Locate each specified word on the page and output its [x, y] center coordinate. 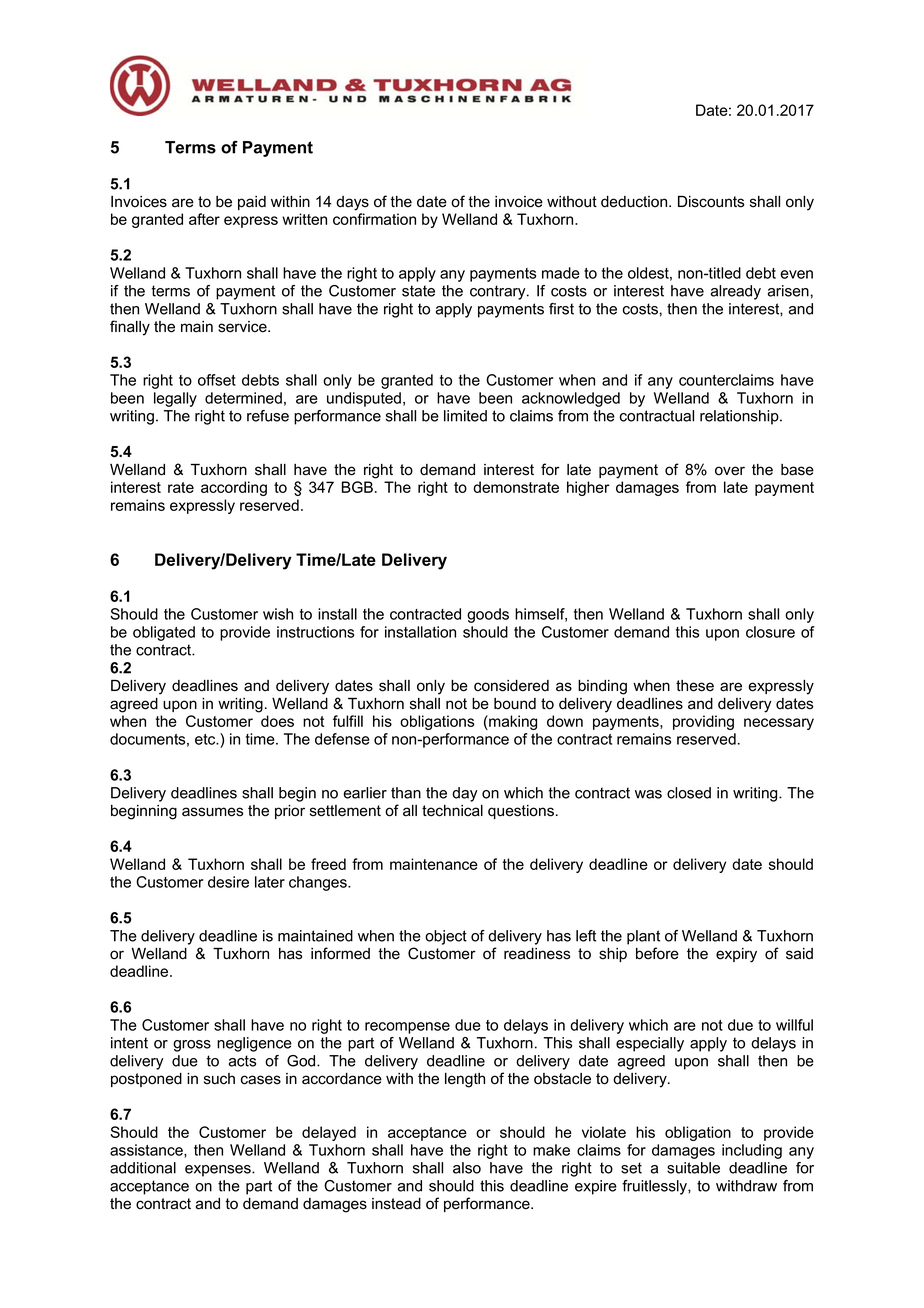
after [204, 219]
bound [515, 704]
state [418, 291]
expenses [219, 1171]
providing [703, 722]
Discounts [711, 202]
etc [206, 739]
